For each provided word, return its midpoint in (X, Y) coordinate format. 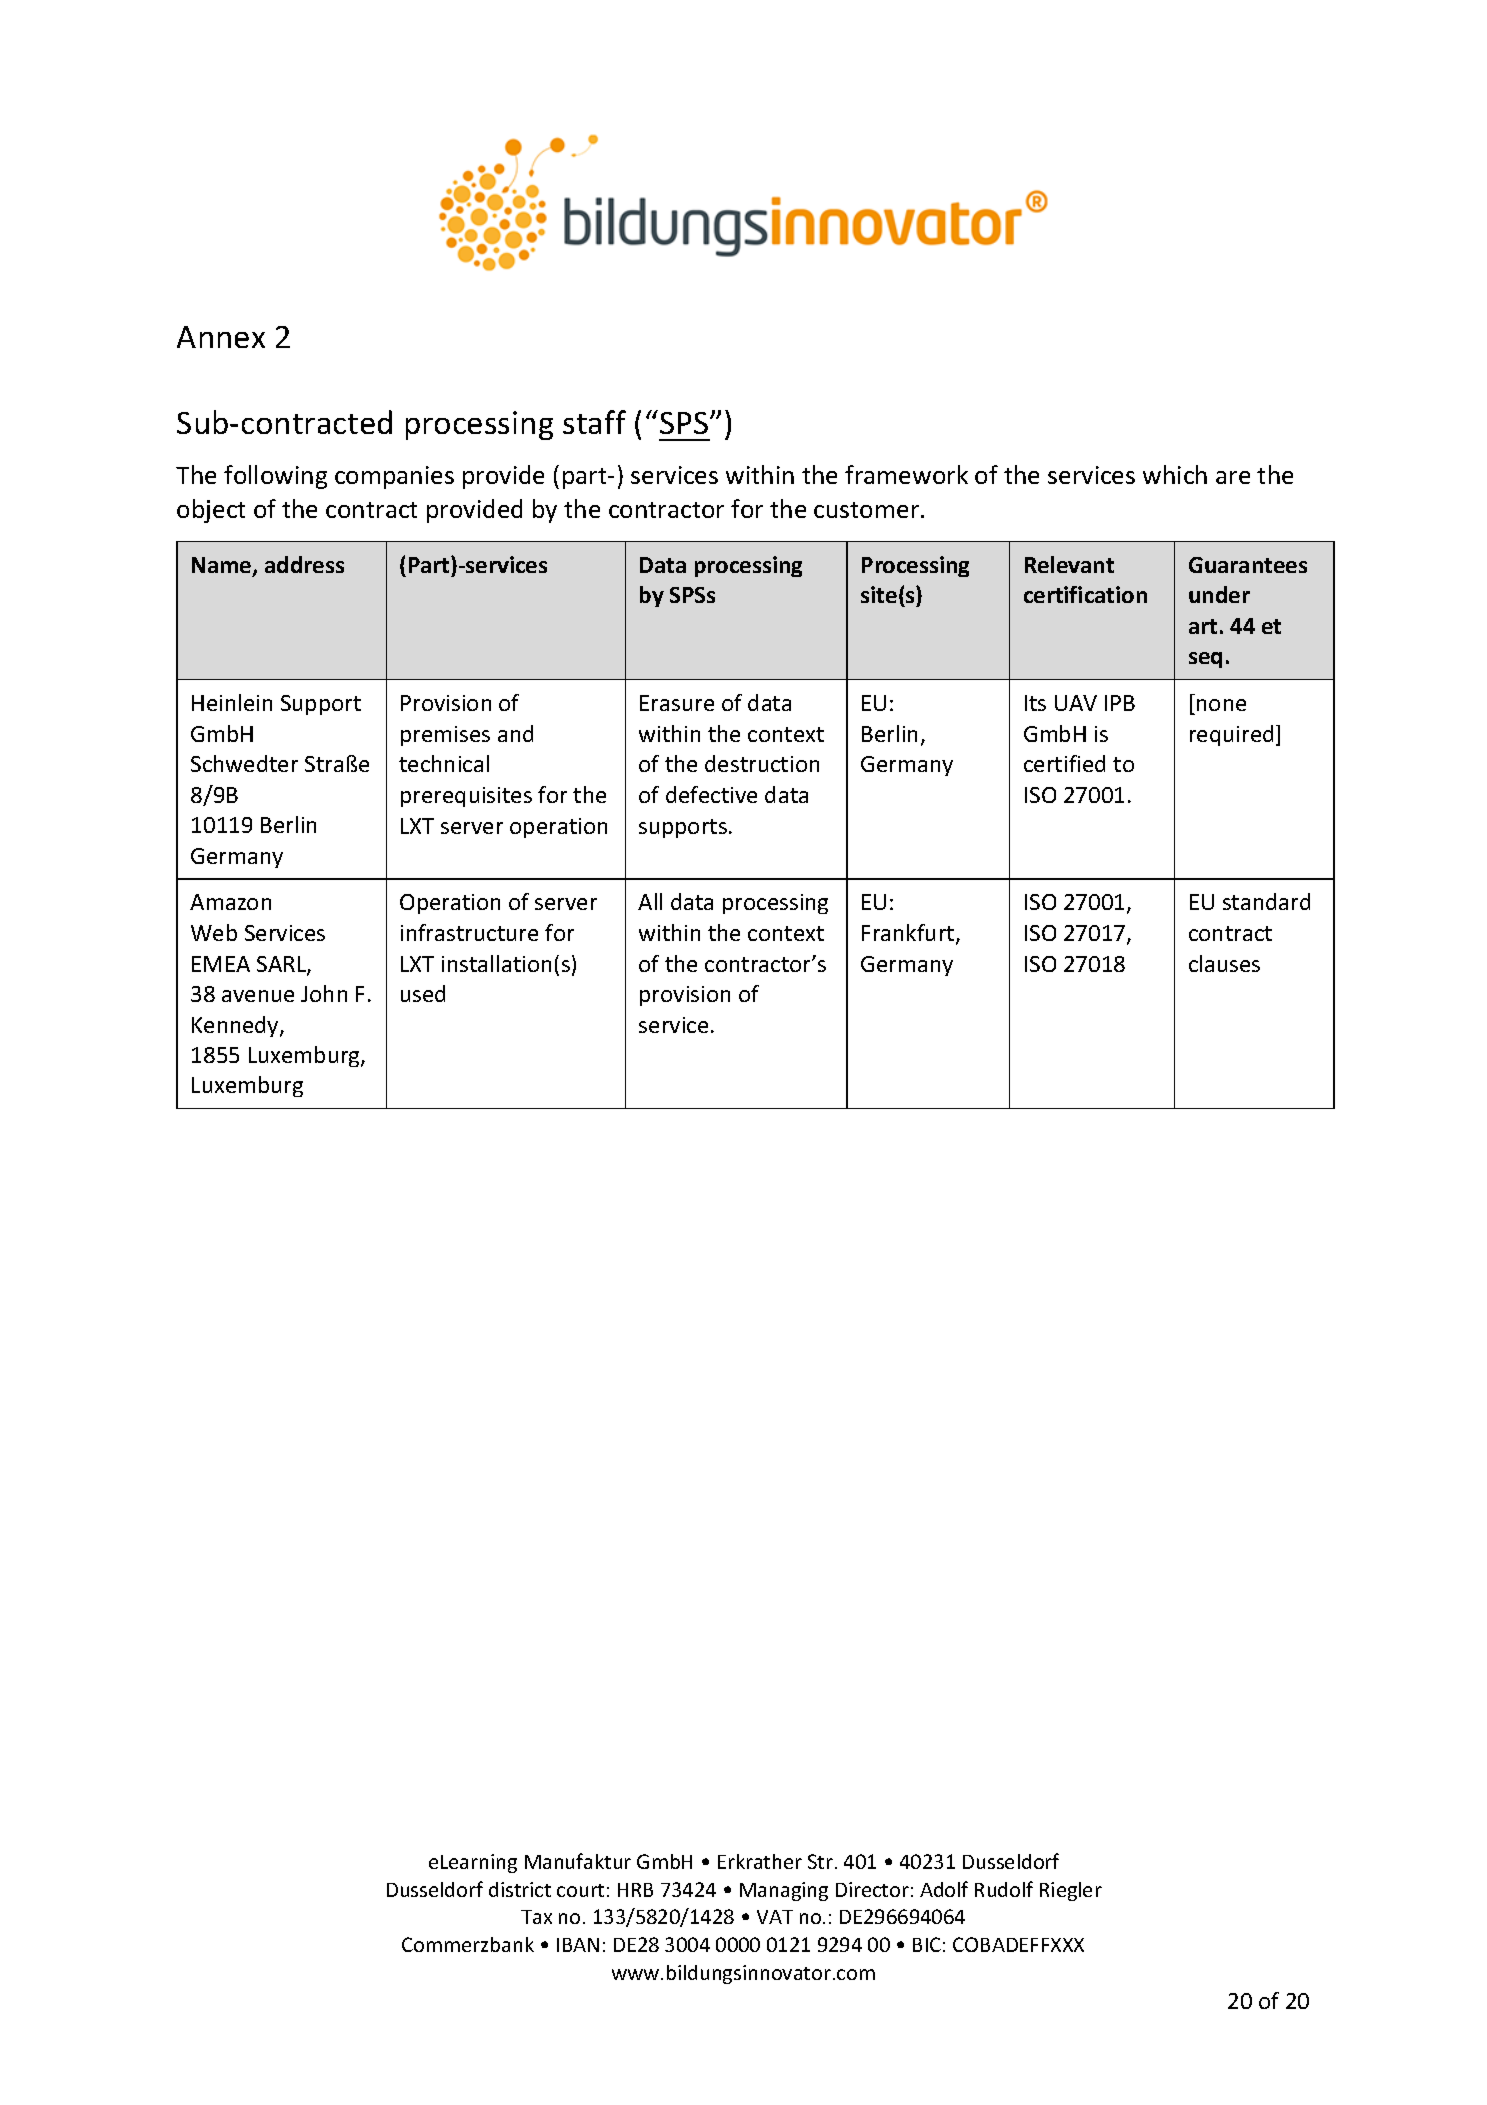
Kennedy (236, 1026)
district (520, 1889)
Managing (784, 1891)
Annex (221, 337)
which (1175, 474)
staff (594, 422)
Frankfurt (909, 934)
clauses (1224, 963)
